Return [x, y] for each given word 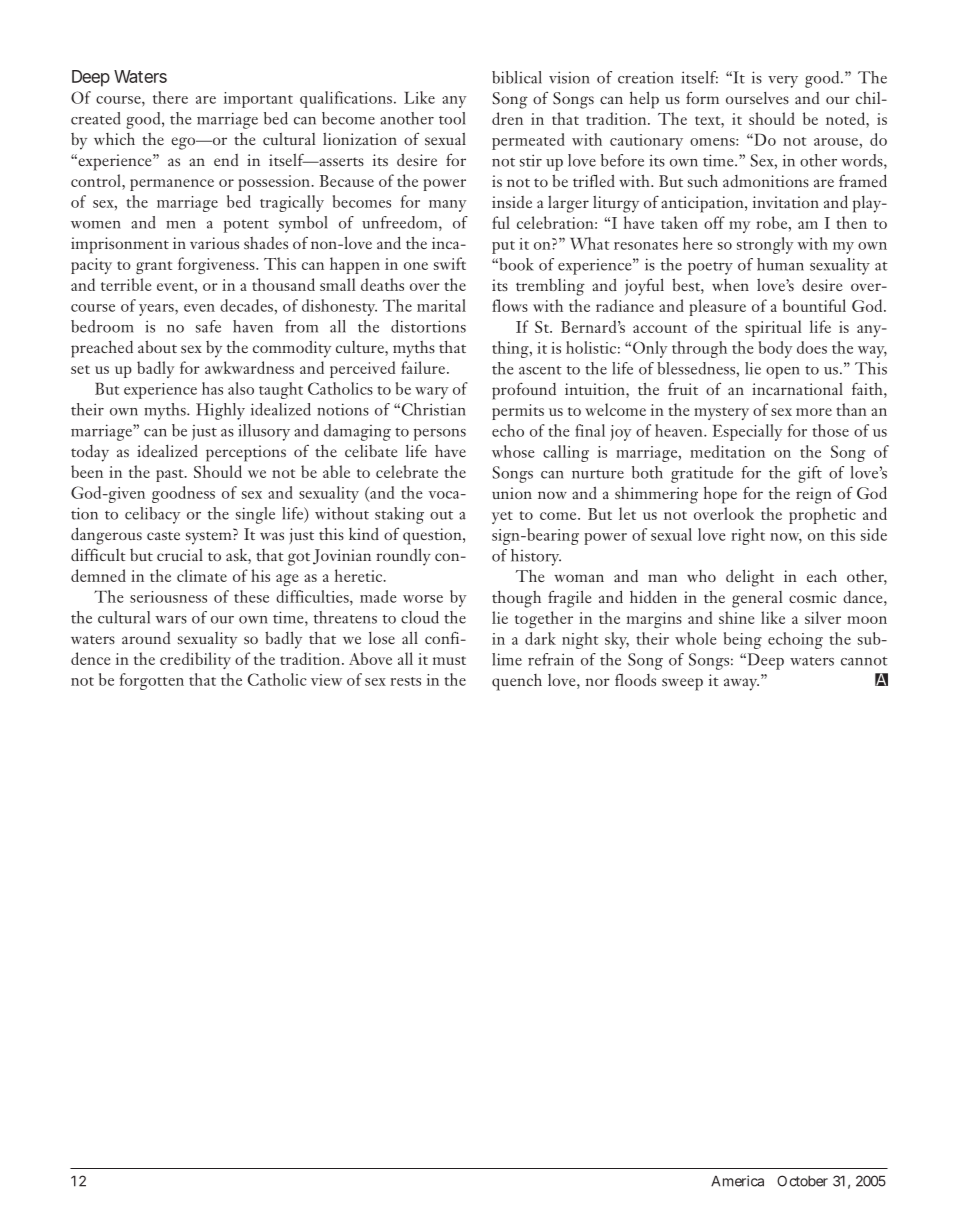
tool [452, 118]
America [737, 1181]
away [741, 684]
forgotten [152, 681]
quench [517, 682]
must [449, 660]
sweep [682, 684]
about [157, 346]
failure [423, 367]
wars [171, 620]
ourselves [757, 98]
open [783, 373]
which [114, 139]
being [743, 640]
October [802, 1181]
